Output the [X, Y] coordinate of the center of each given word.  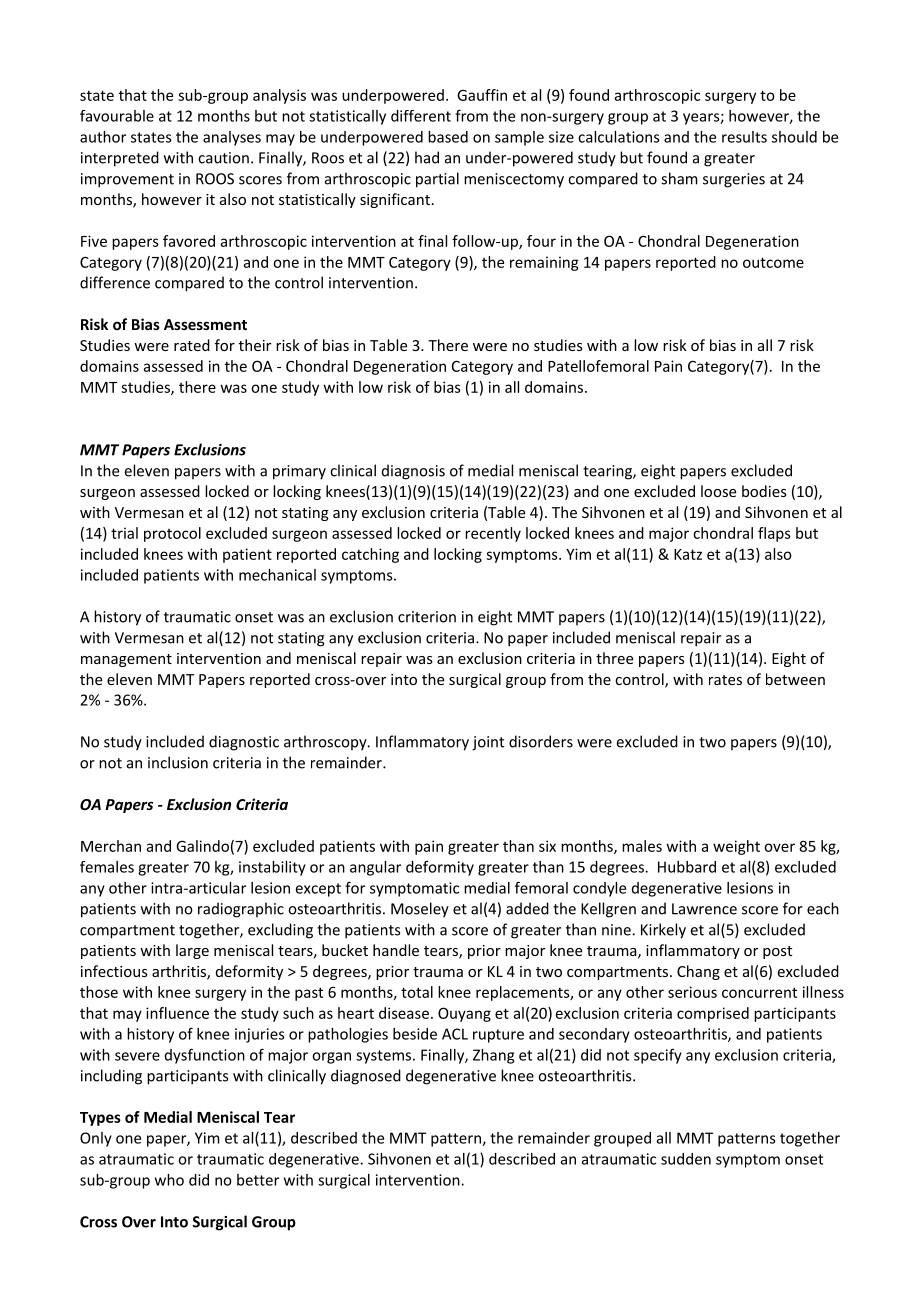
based [448, 137]
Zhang [493, 1056]
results [744, 137]
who [169, 1180]
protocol [172, 534]
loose [718, 491]
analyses [232, 138]
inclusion [178, 762]
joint [488, 743]
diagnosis [413, 472]
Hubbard [687, 867]
